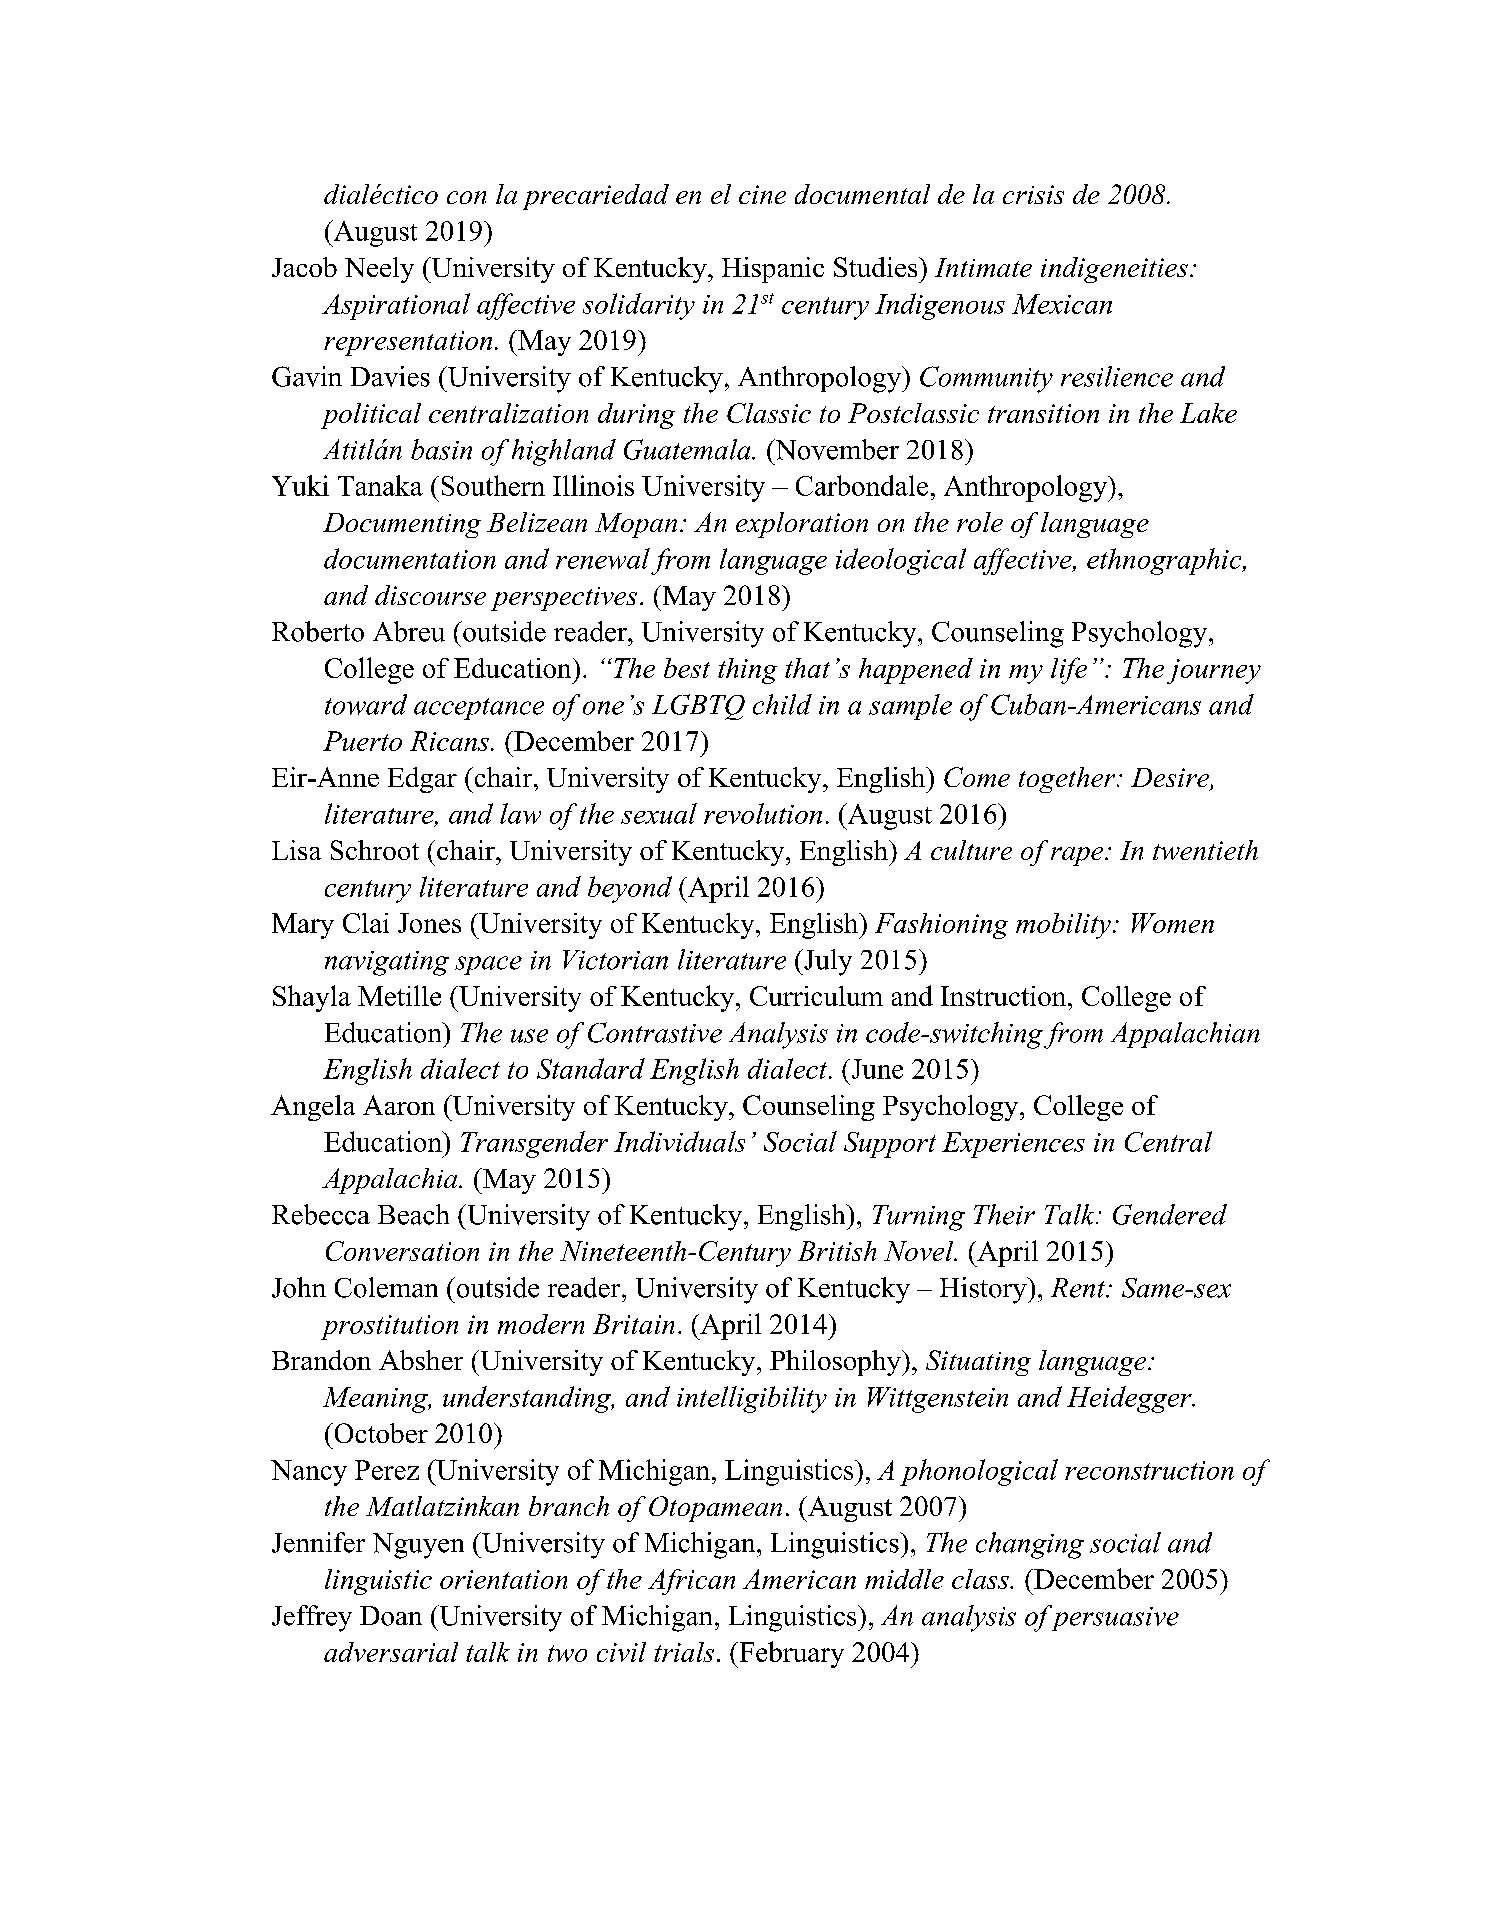  What do you see at coordinates (773, 270) in the screenshot?
I see `Hispanic` at bounding box center [773, 270].
